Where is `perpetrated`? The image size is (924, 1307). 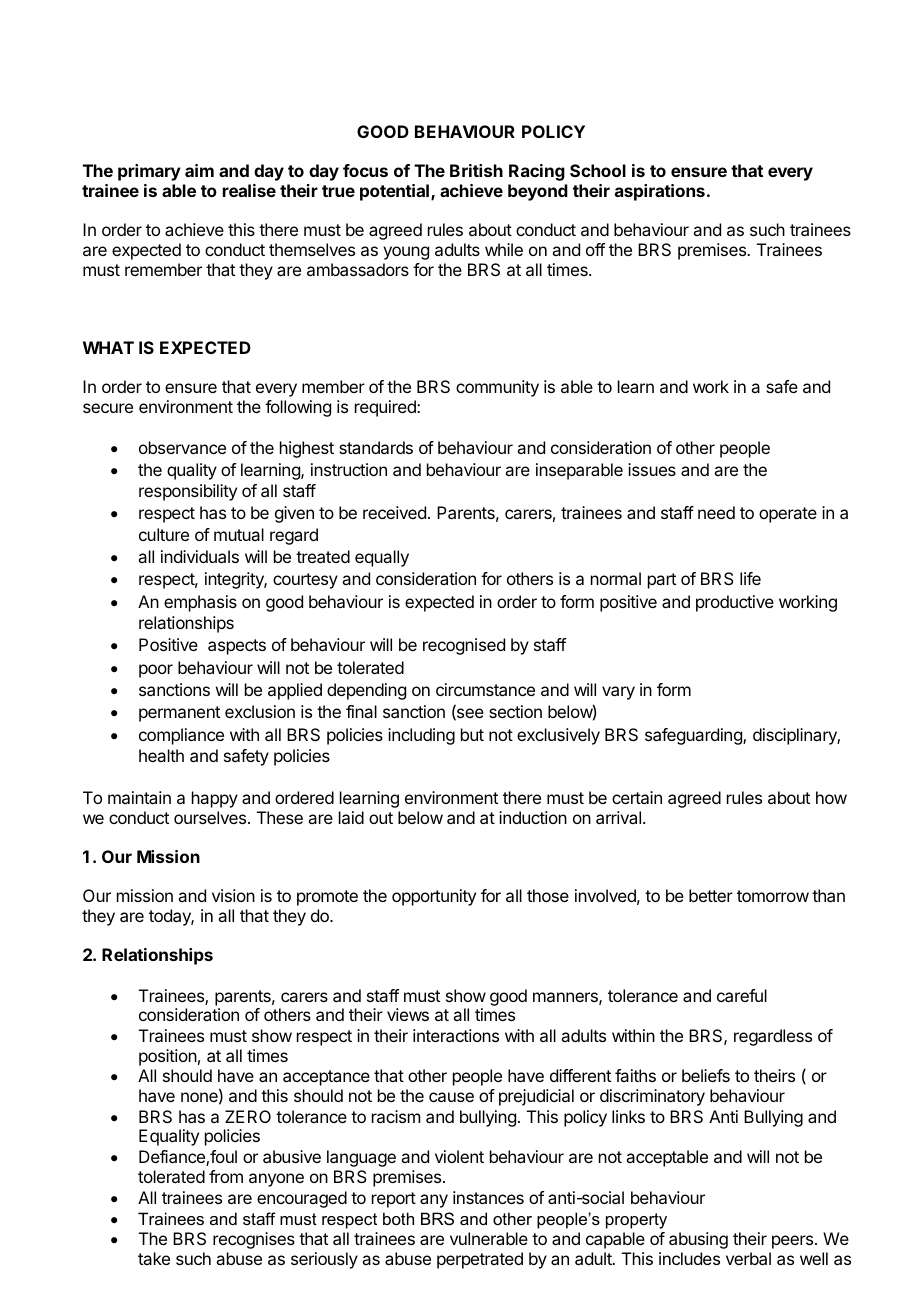 perpetrated is located at coordinates (480, 1260).
